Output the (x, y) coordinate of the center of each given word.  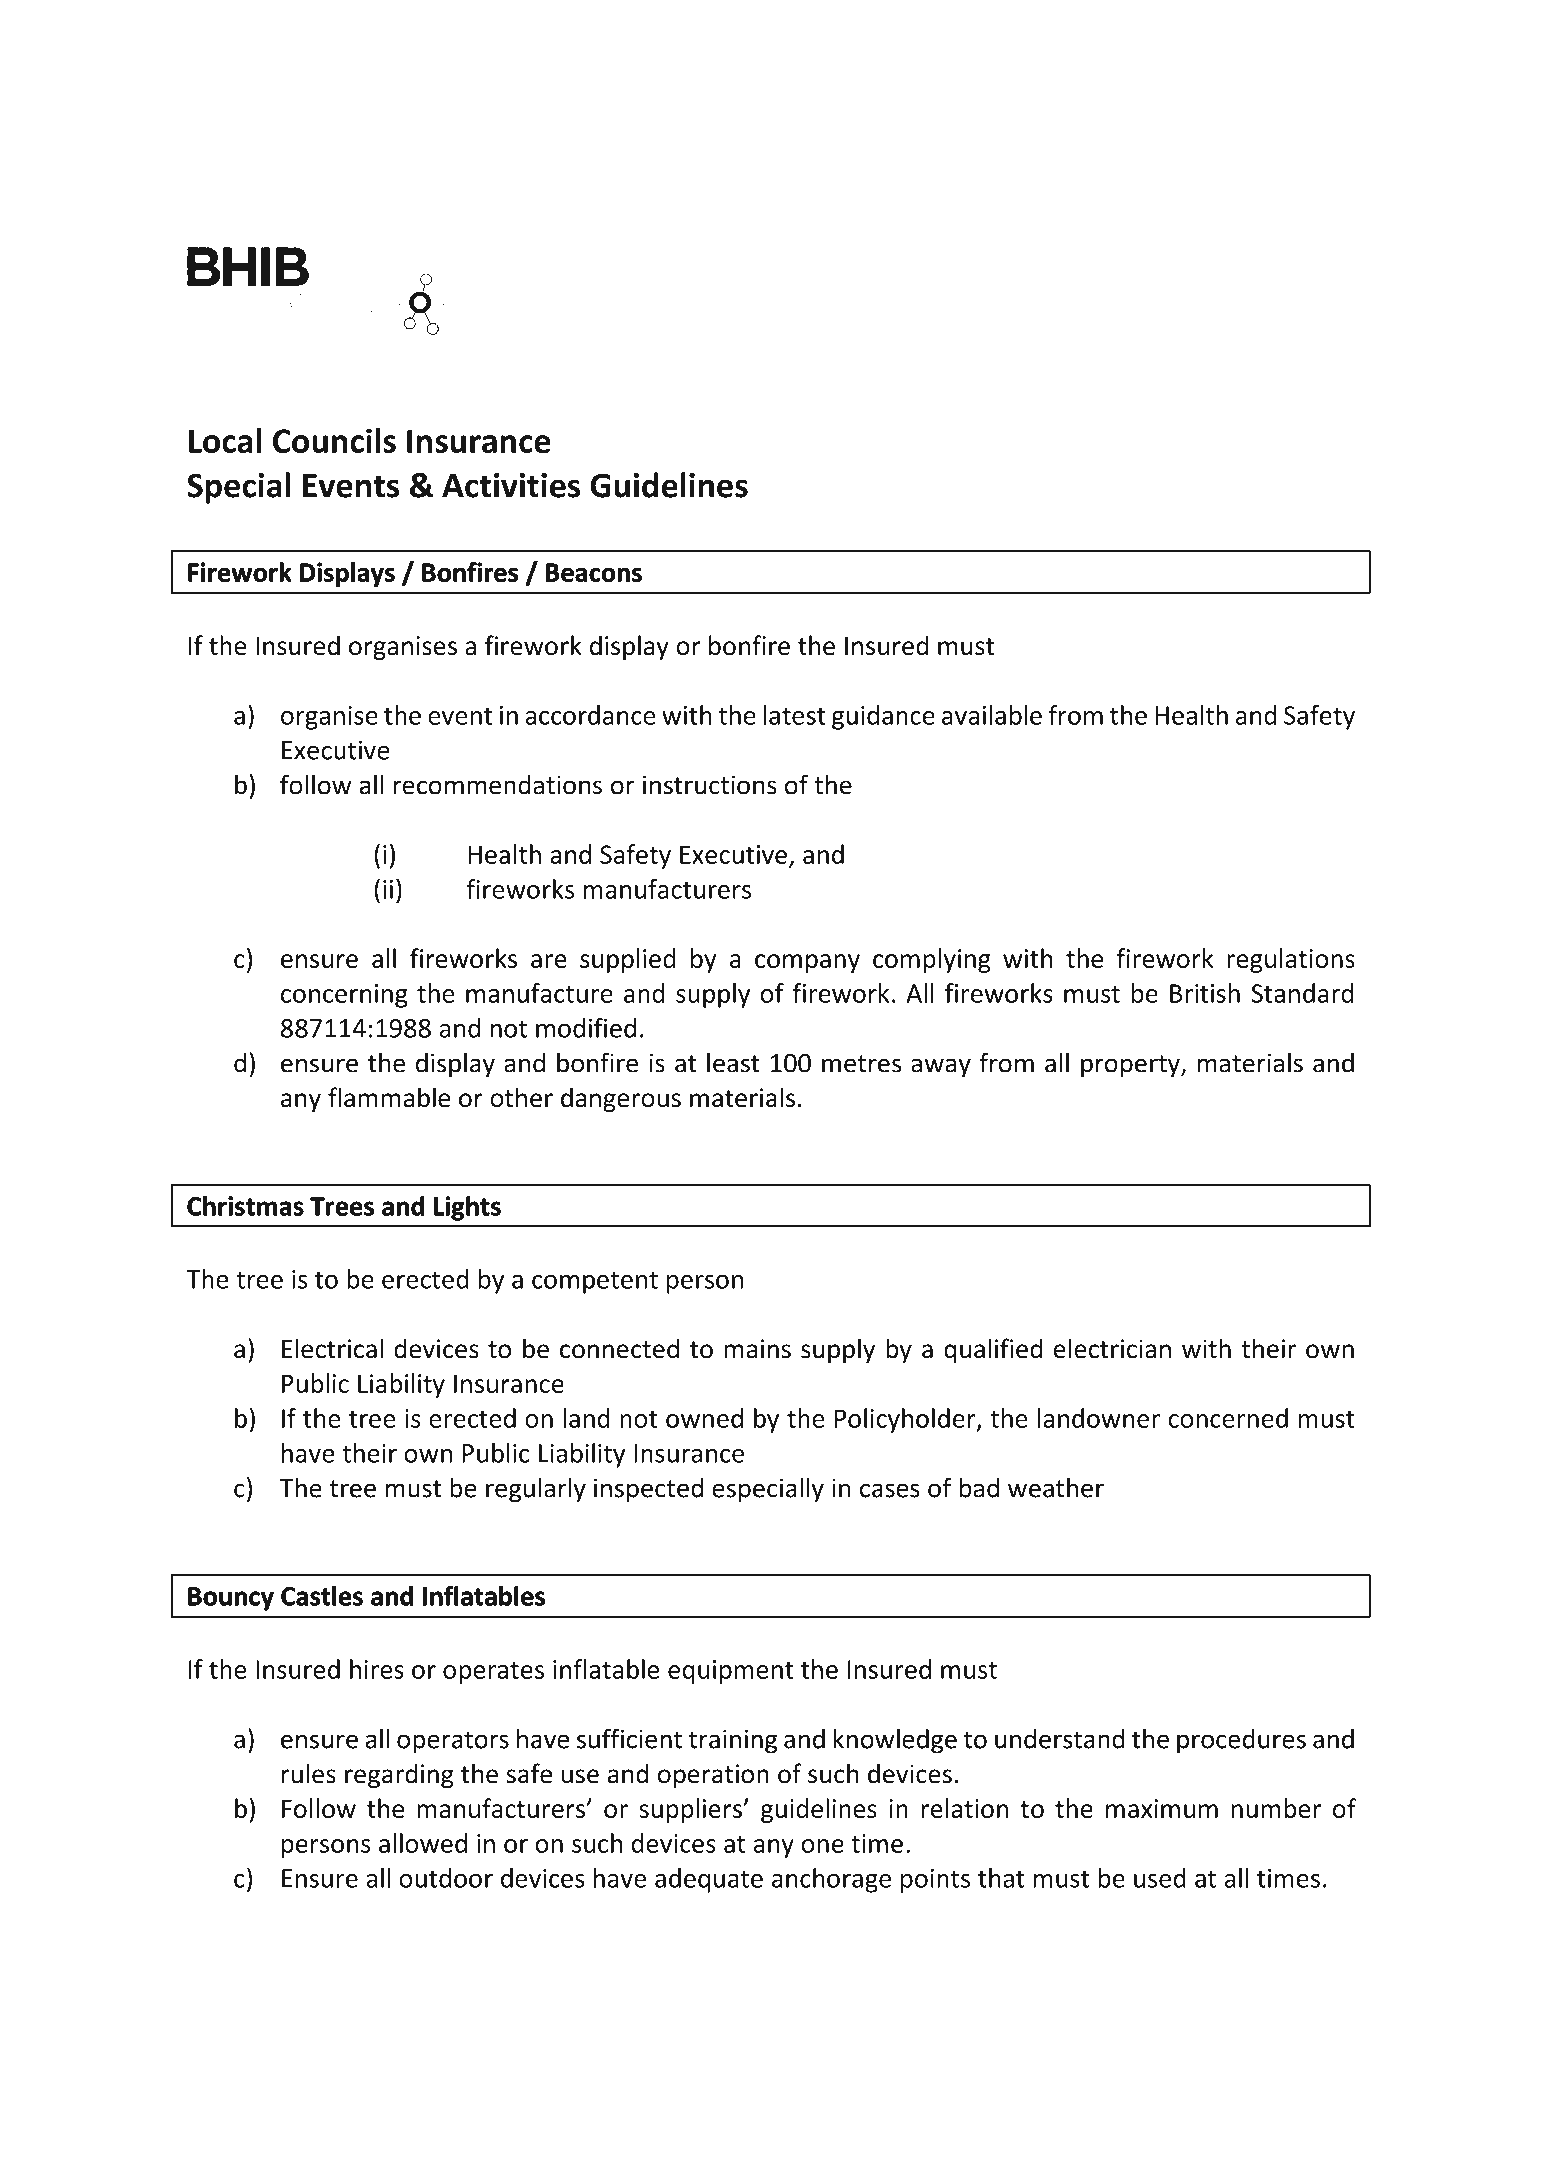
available (992, 715)
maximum (1162, 1808)
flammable (389, 1097)
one (822, 1846)
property (1131, 1066)
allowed (423, 1843)
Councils (334, 440)
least (733, 1062)
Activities (511, 485)
